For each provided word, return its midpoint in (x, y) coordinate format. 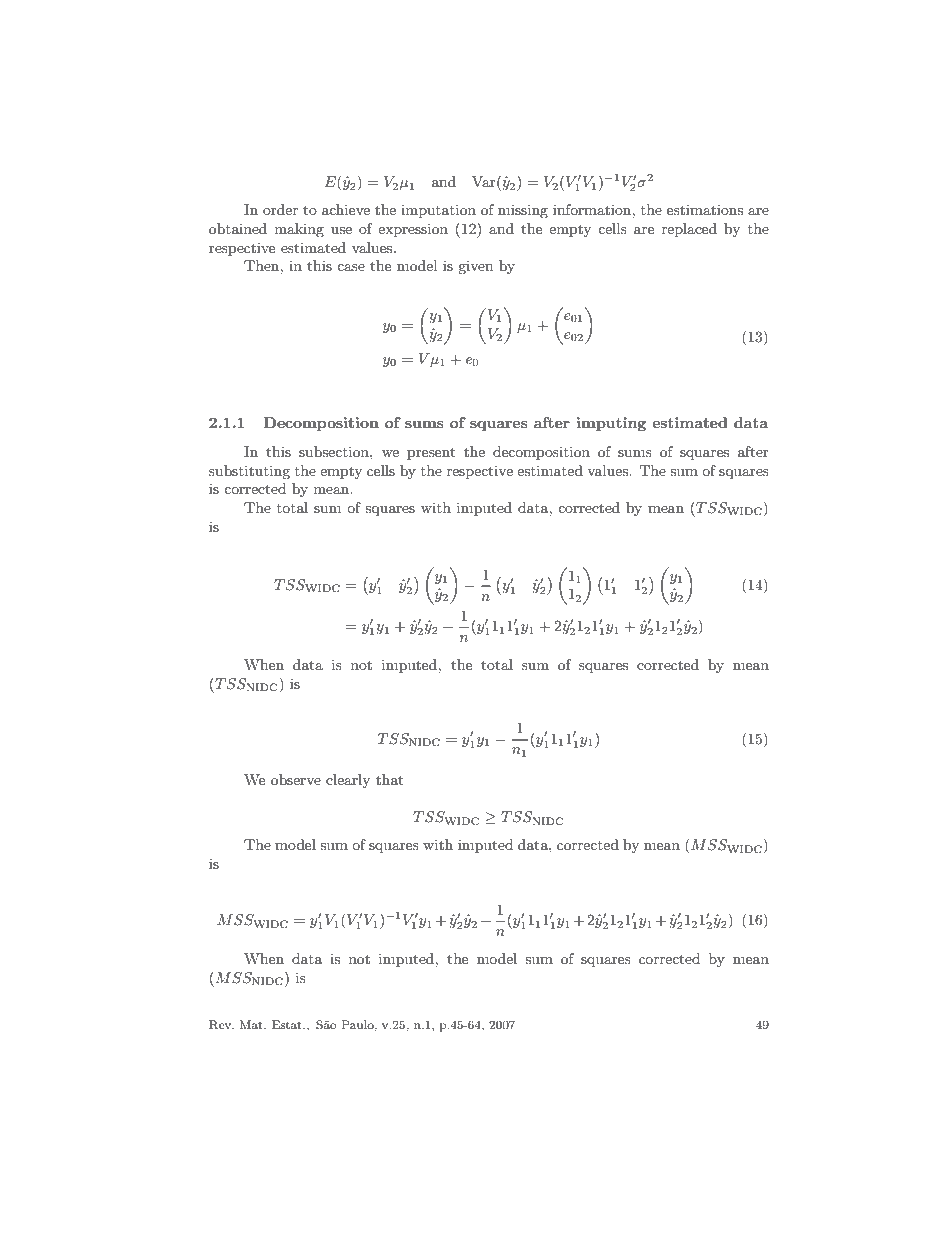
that (389, 779)
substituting (249, 472)
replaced (689, 230)
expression (413, 230)
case (351, 267)
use (341, 230)
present (431, 453)
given (475, 267)
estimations (705, 209)
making (299, 230)
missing (523, 211)
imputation (438, 211)
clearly (348, 781)
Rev (221, 1025)
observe (296, 779)
